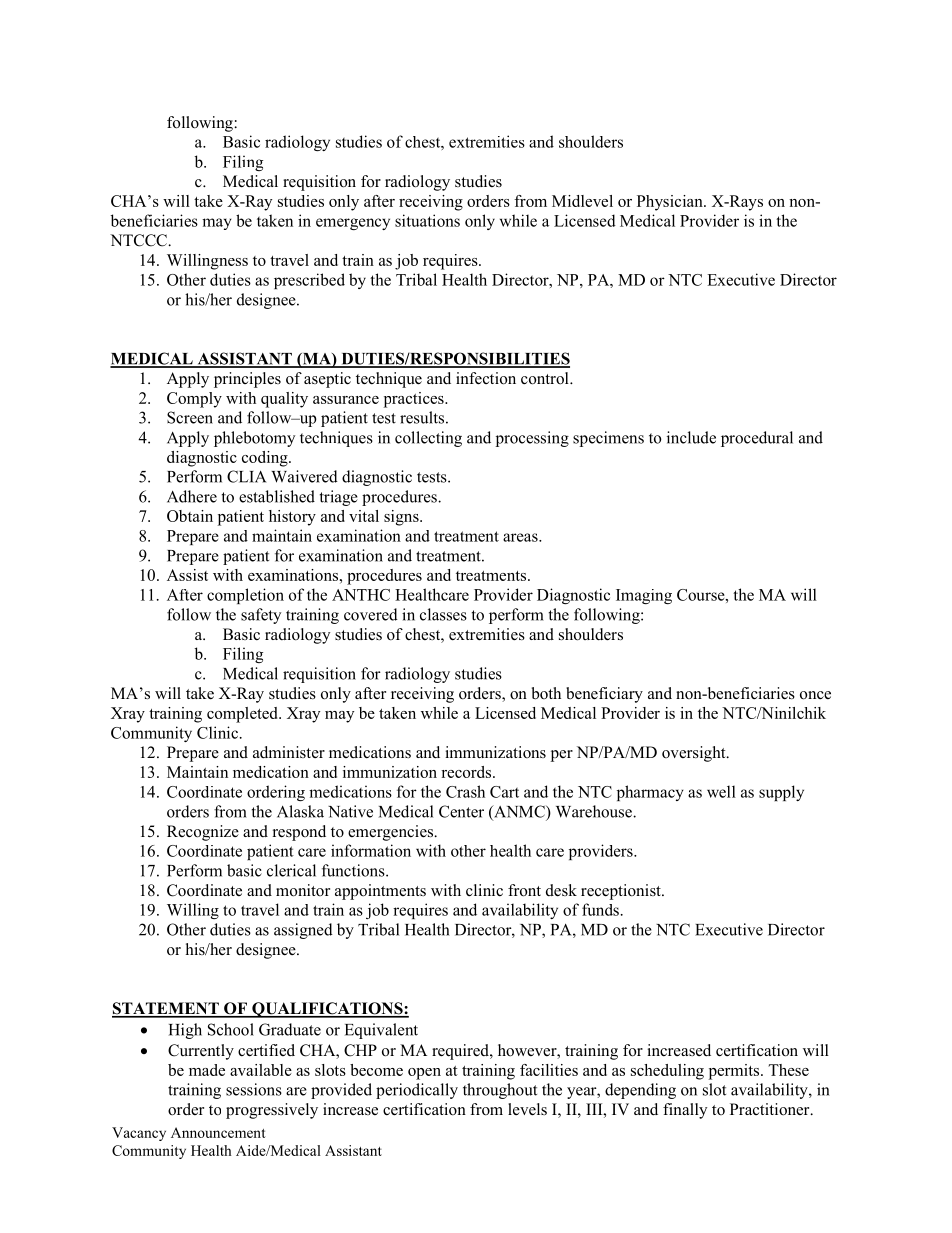  What do you see at coordinates (309, 281) in the screenshot?
I see `prescribed` at bounding box center [309, 281].
